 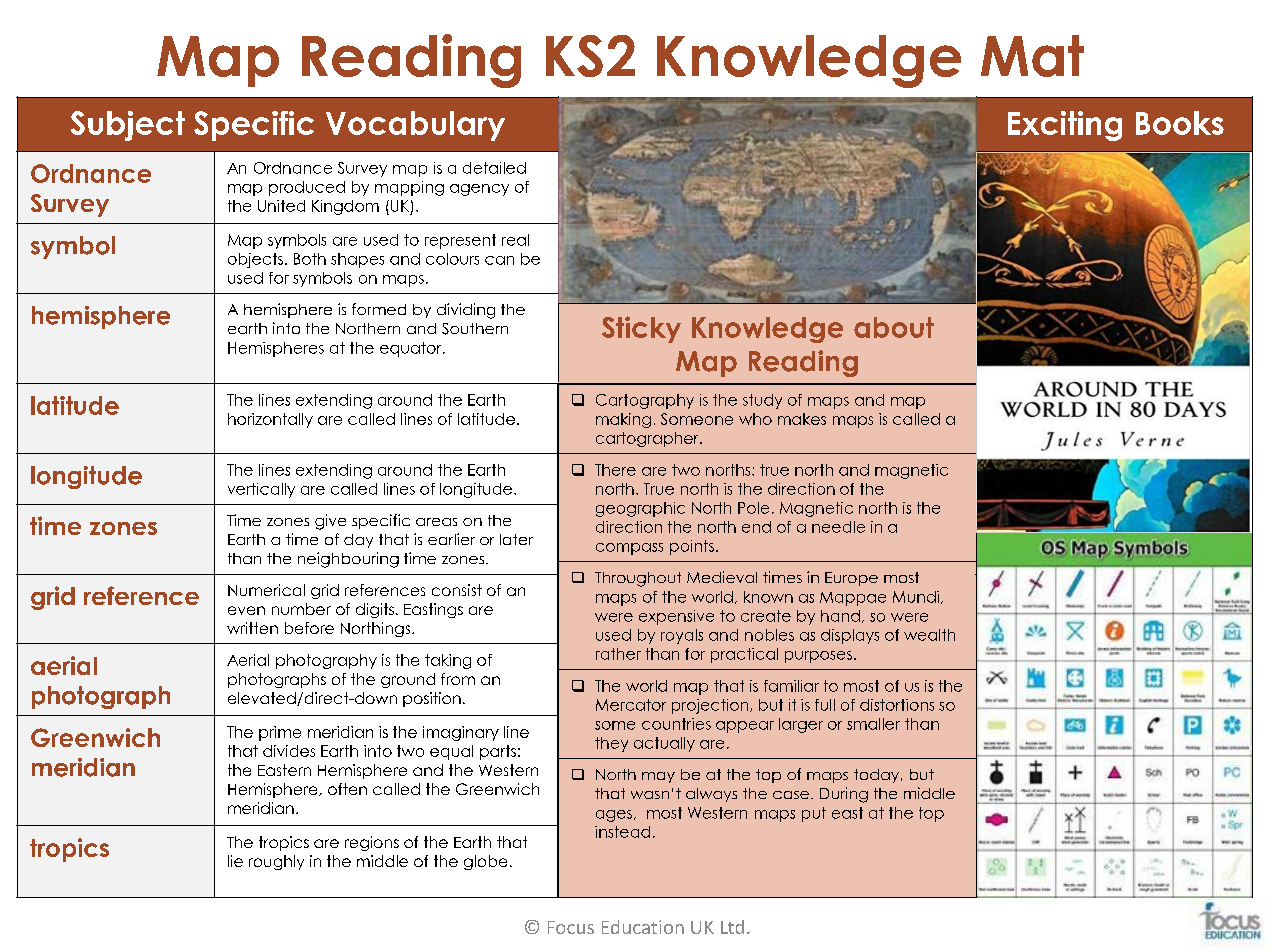 What do you see at coordinates (897, 705) in the document?
I see `distortions` at bounding box center [897, 705].
